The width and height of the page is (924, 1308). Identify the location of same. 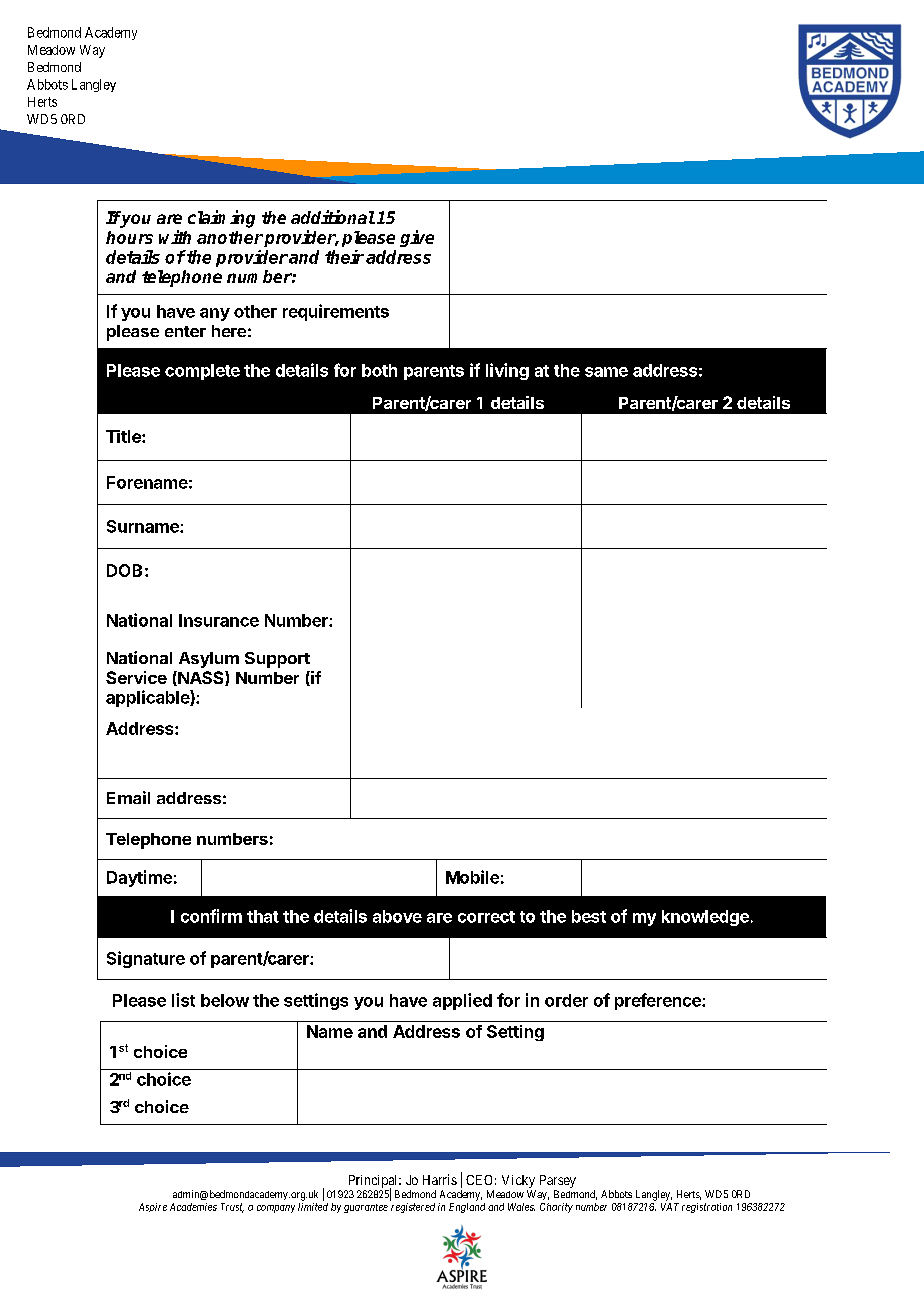
(606, 372).
